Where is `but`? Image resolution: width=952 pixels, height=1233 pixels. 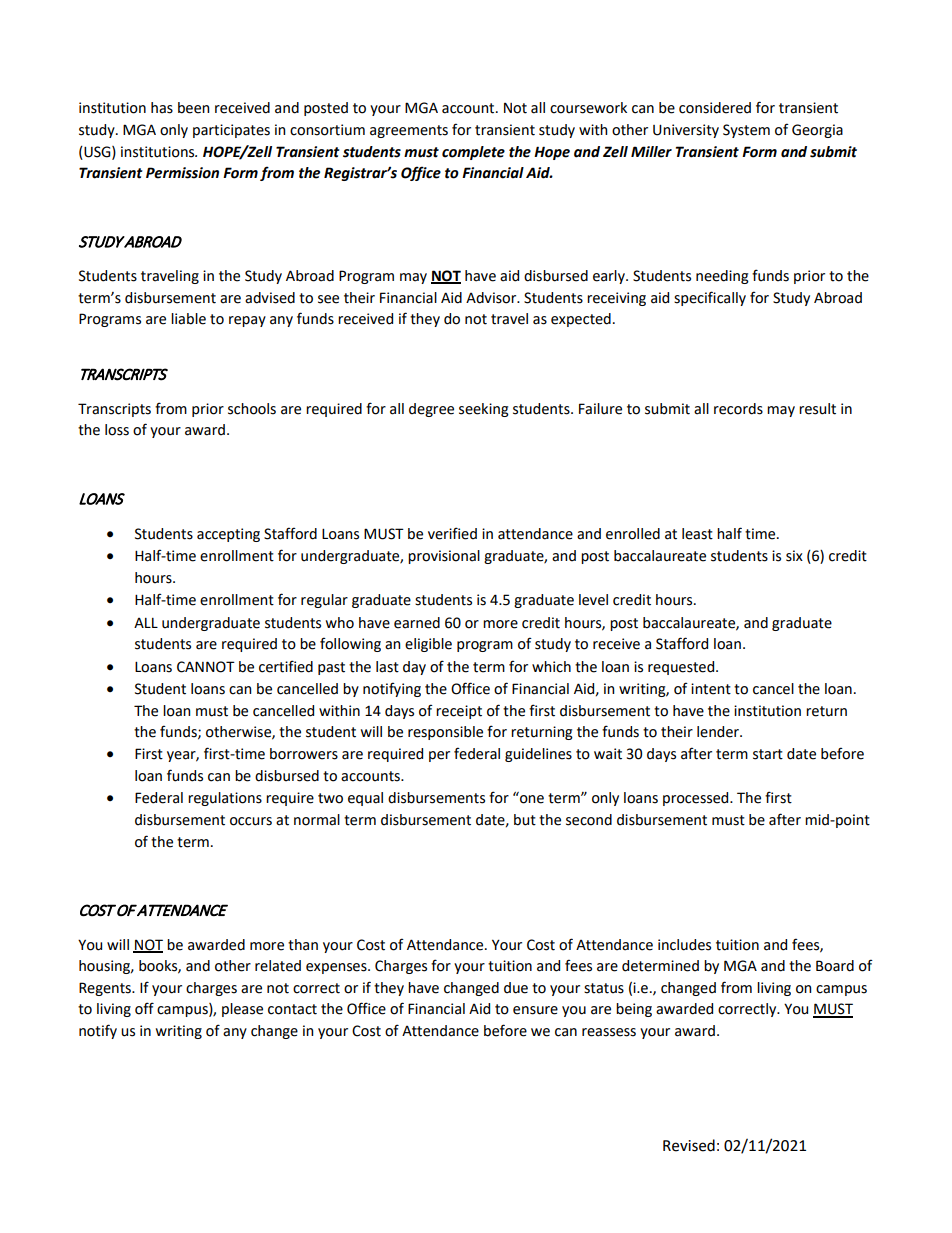
but is located at coordinates (525, 820).
